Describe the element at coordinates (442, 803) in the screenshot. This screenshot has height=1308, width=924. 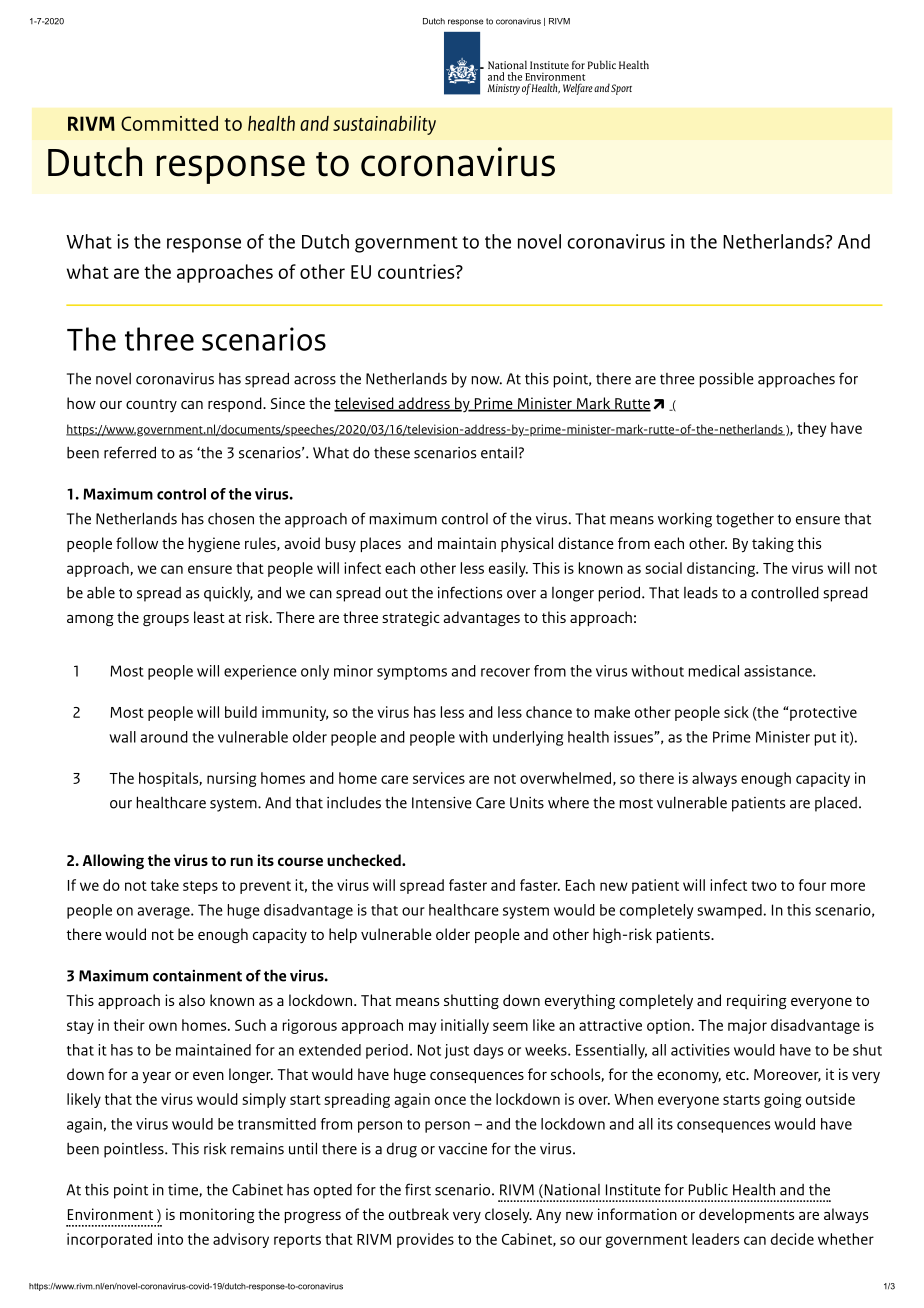
I see `Intensive` at that location.
